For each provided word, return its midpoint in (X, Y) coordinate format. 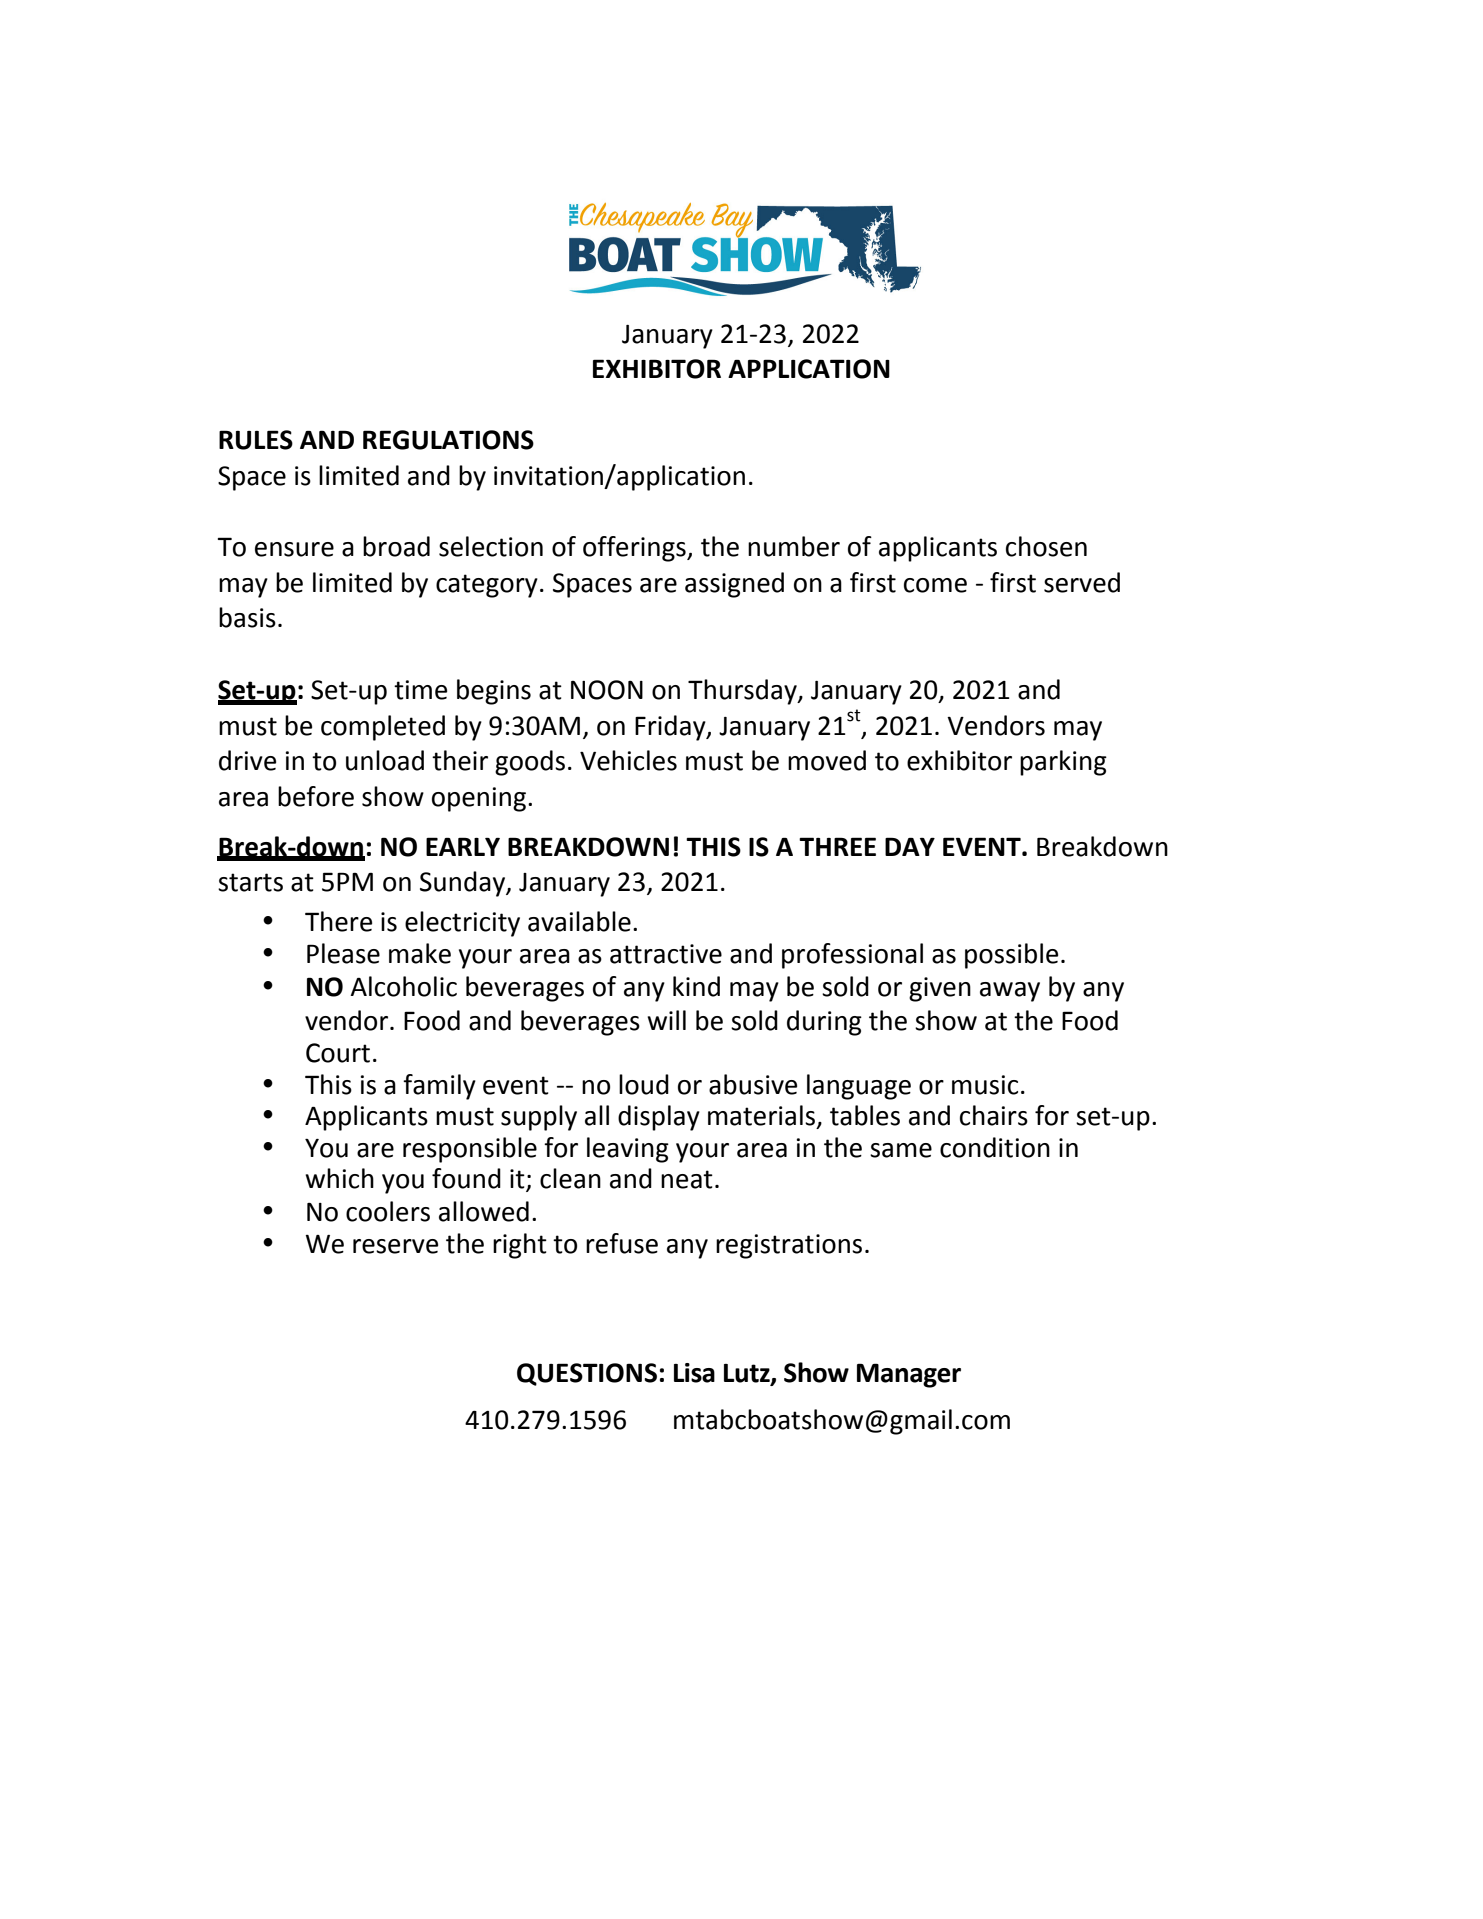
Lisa (694, 1373)
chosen (1046, 546)
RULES (256, 440)
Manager (909, 1375)
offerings (635, 549)
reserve (395, 1246)
